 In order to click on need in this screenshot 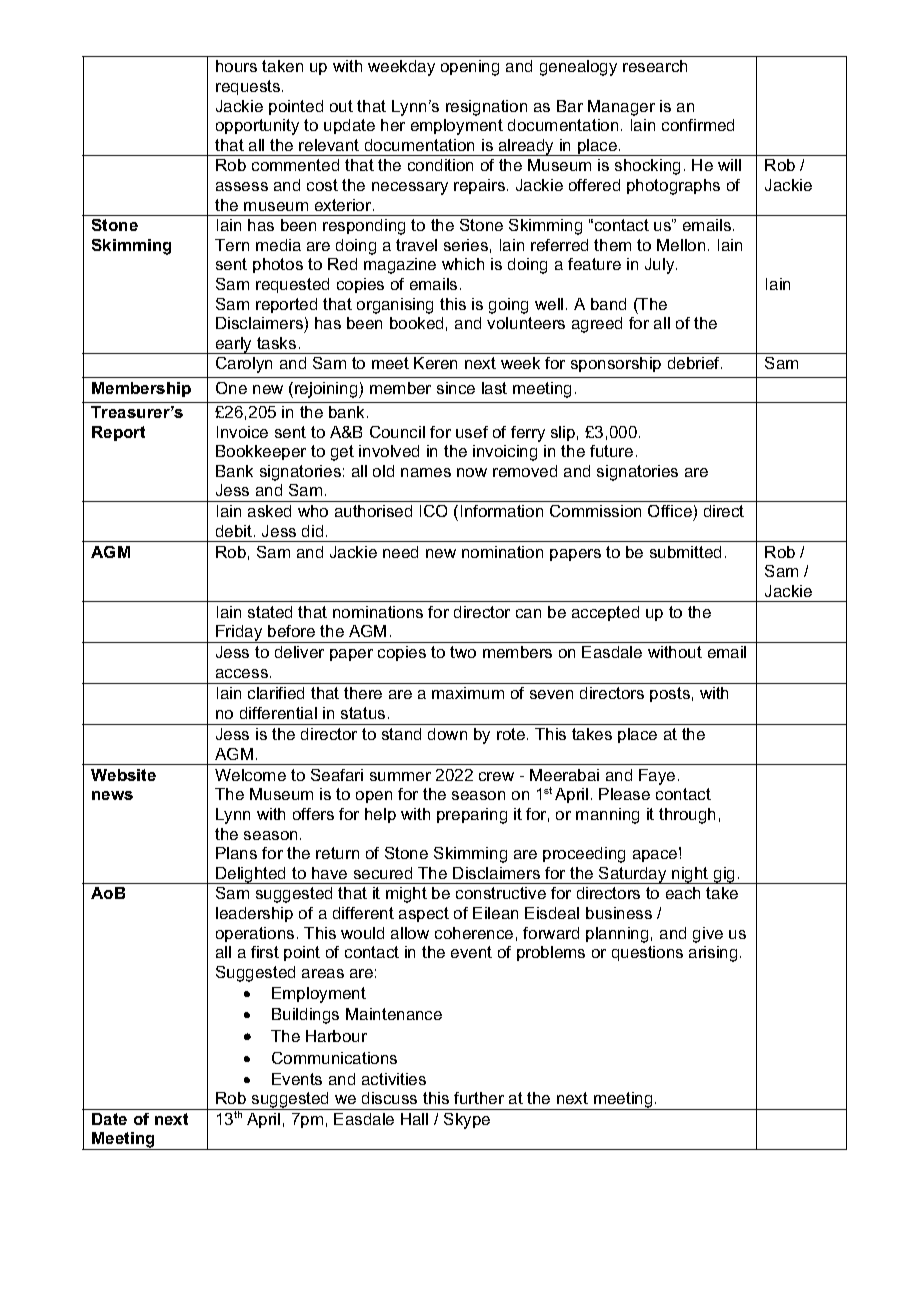, I will do `click(400, 552)`.
